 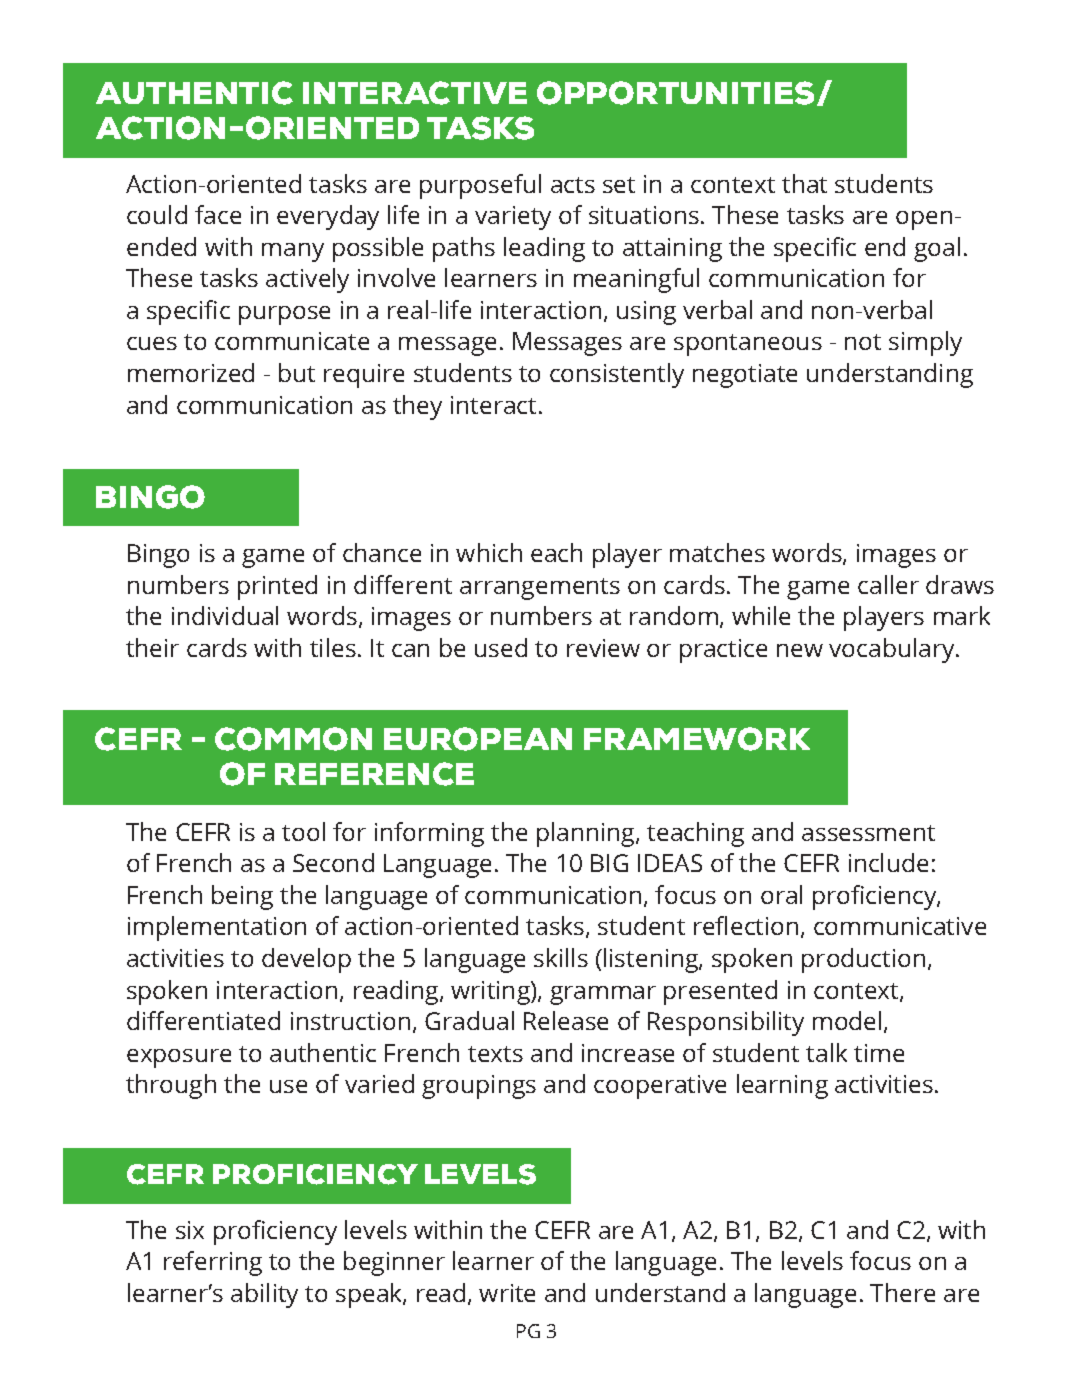 What do you see at coordinates (893, 650) in the page?
I see `vocabulary` at bounding box center [893, 650].
